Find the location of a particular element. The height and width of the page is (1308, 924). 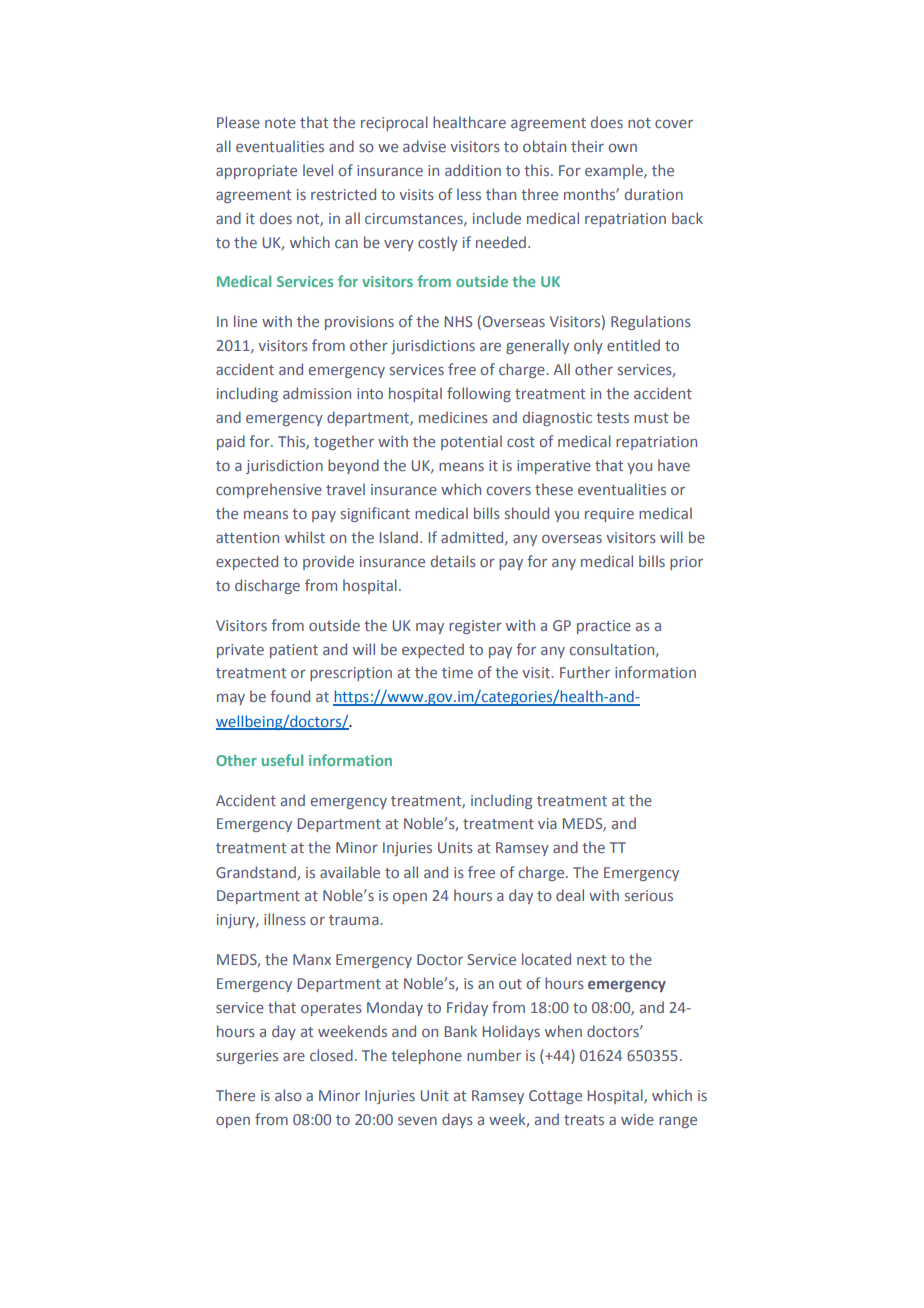

patient is located at coordinates (294, 651).
